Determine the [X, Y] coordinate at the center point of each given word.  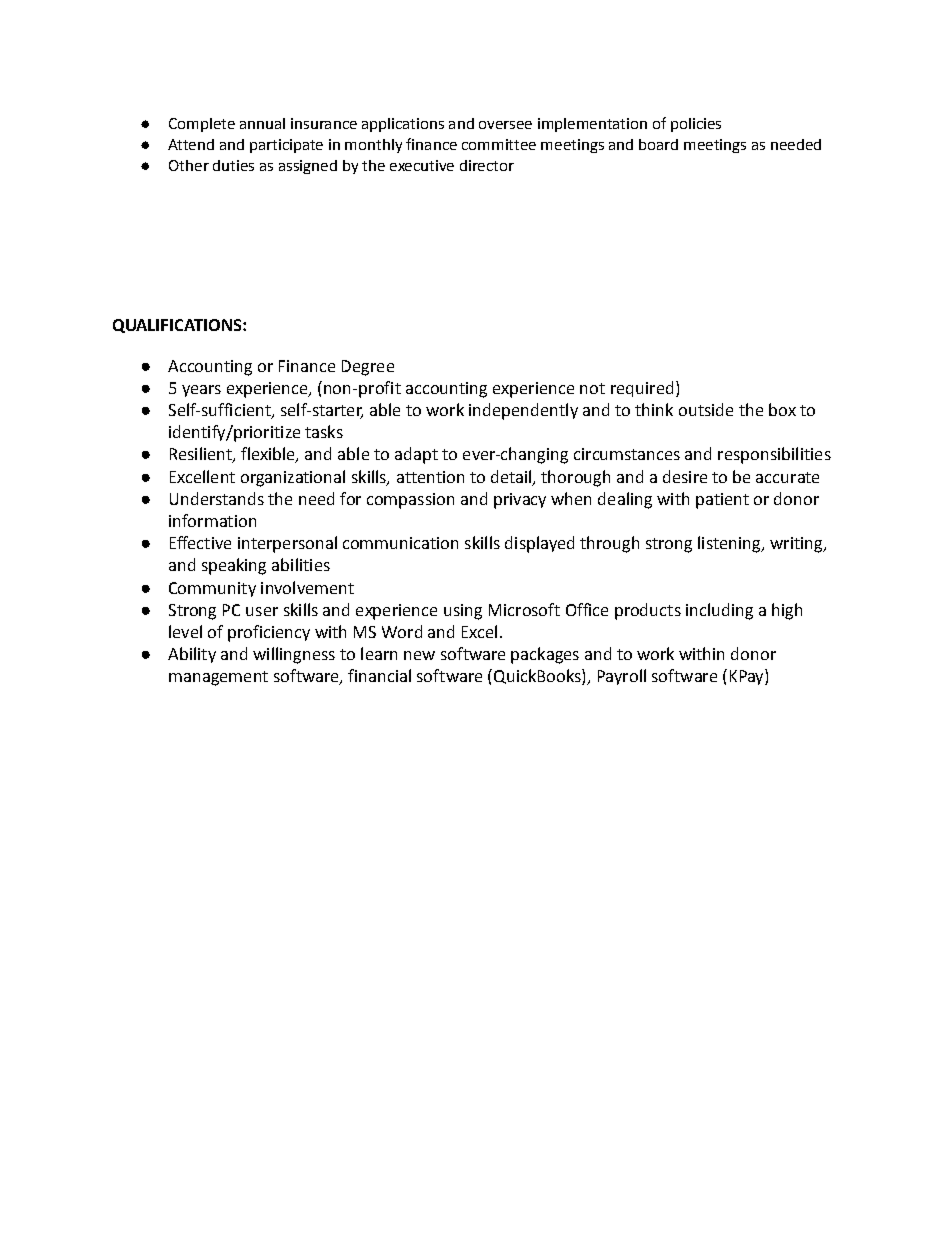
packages [545, 655]
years [201, 391]
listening [730, 544]
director [487, 165]
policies [696, 125]
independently [523, 411]
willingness [294, 655]
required [642, 389]
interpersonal [287, 544]
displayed [539, 544]
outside [706, 409]
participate [286, 146]
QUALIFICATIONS [178, 326]
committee [499, 144]
